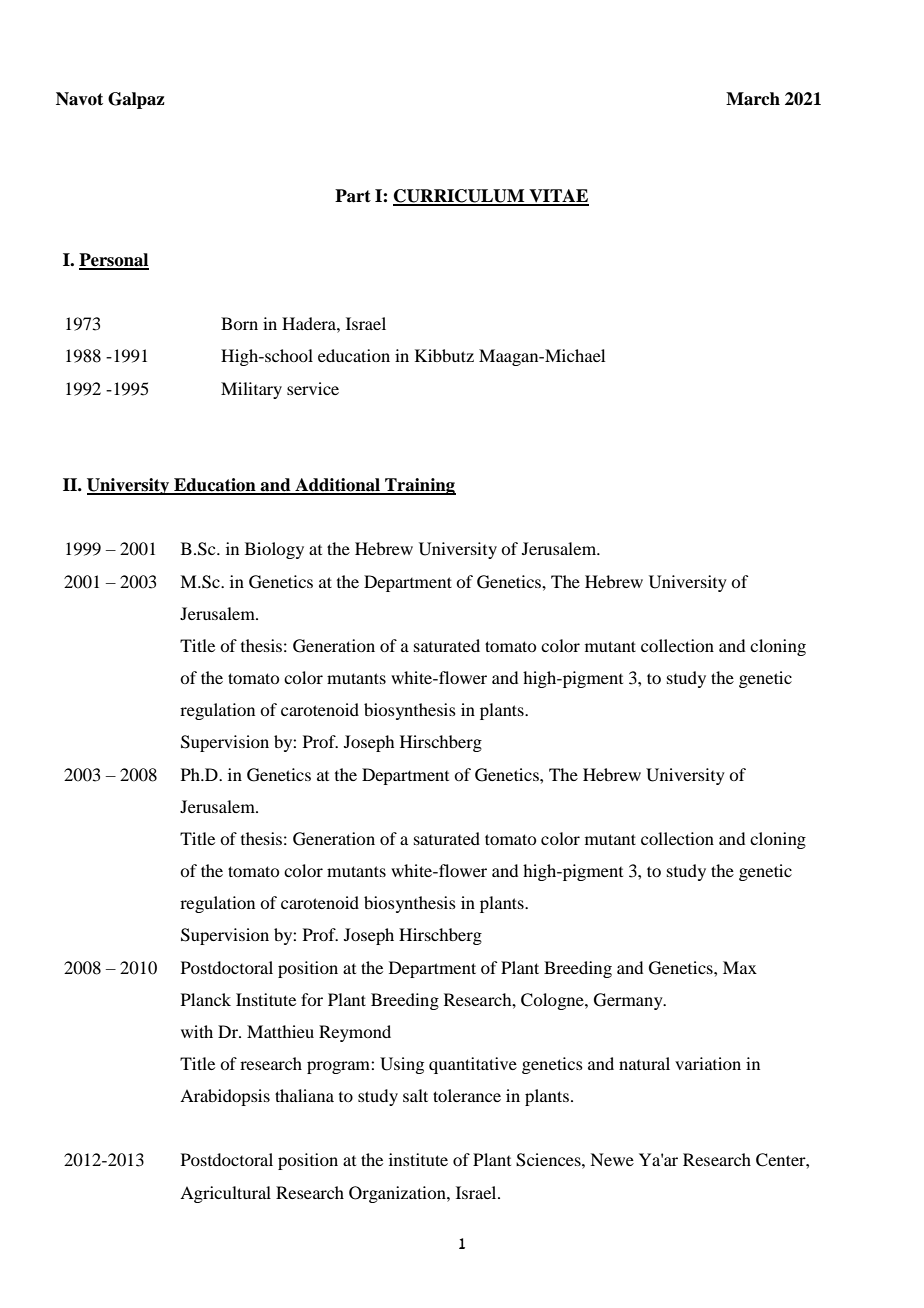  I want to click on Organization, so click(398, 1194).
